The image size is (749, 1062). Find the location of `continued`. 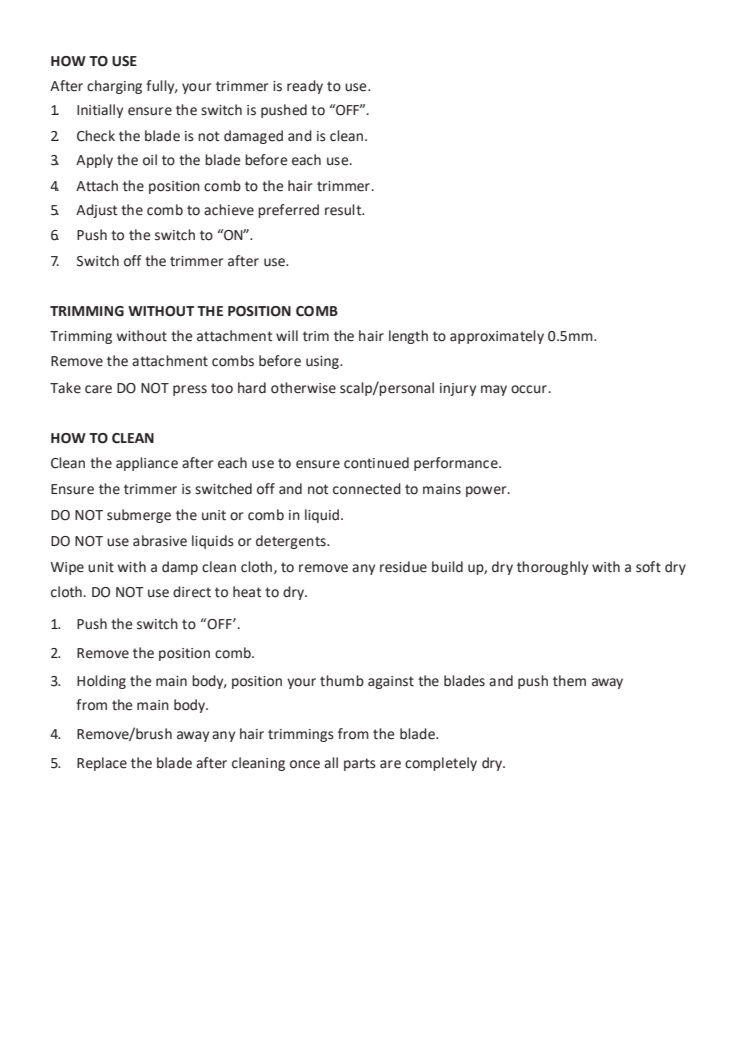

continued is located at coordinates (376, 463).
